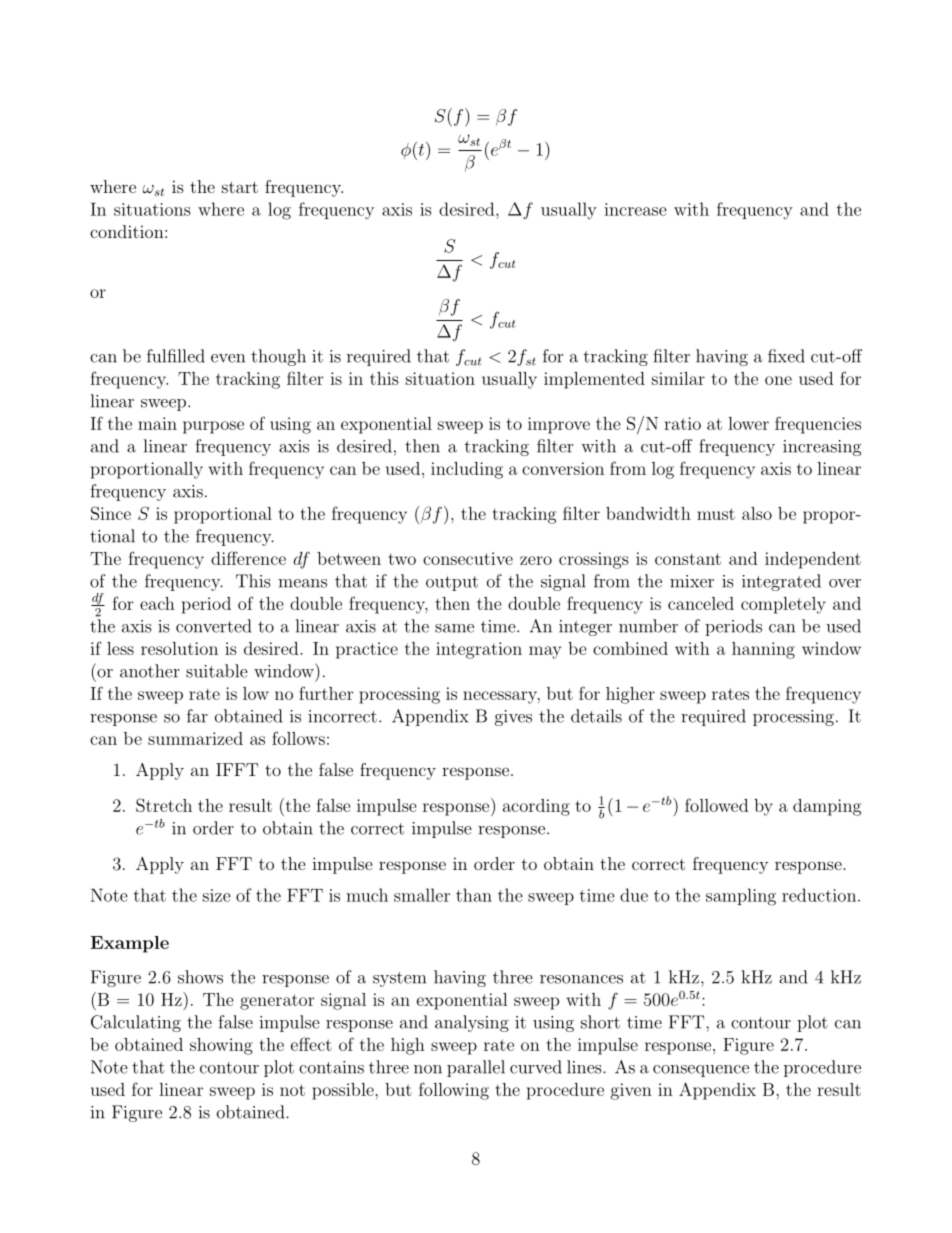 This screenshot has height=1233, width=952. What do you see at coordinates (701, 1071) in the screenshot?
I see `consequence` at bounding box center [701, 1071].
